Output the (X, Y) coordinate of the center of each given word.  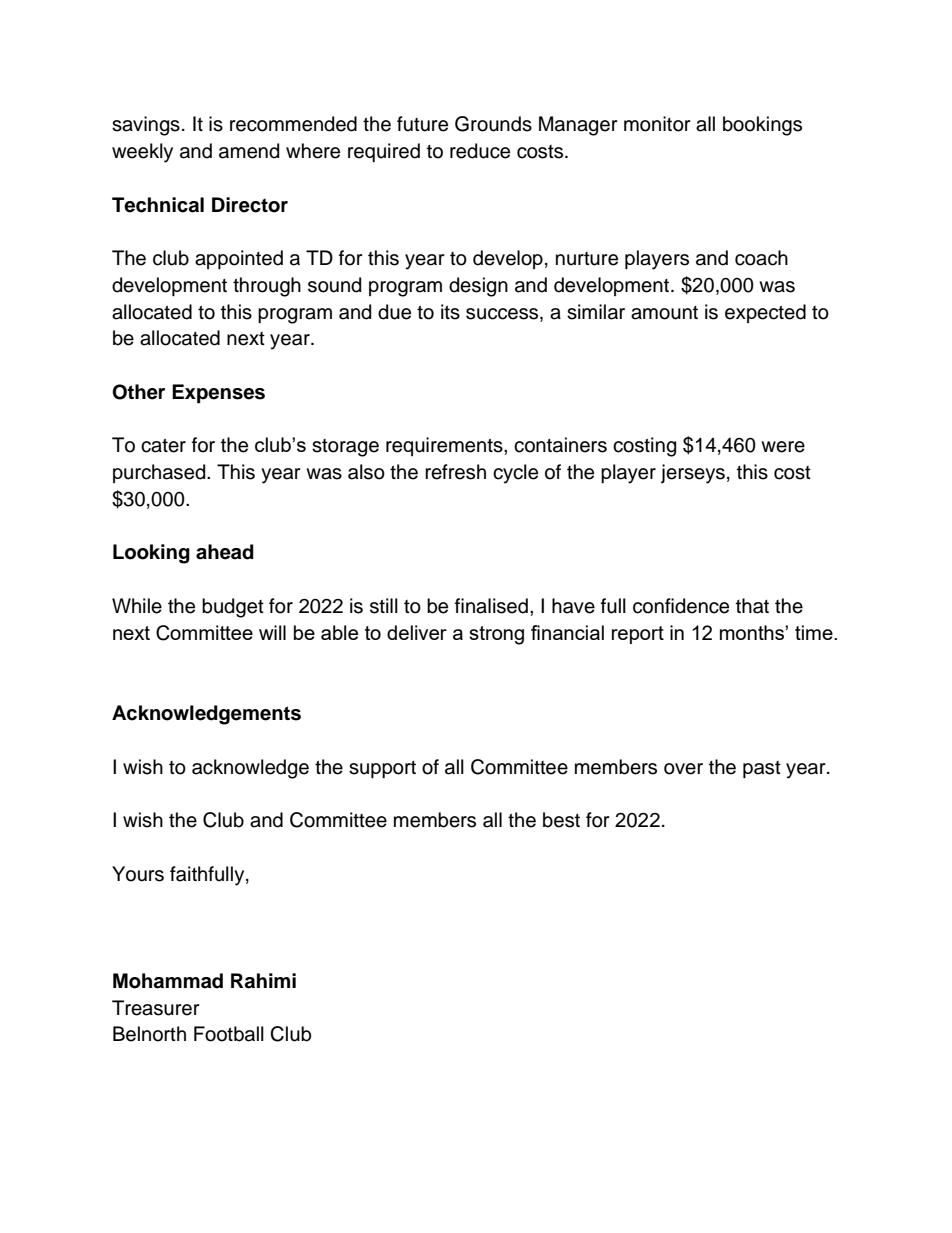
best (561, 820)
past (762, 769)
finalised (491, 606)
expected (765, 313)
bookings (762, 126)
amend (249, 151)
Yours (138, 874)
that (752, 606)
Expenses (218, 394)
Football (229, 1034)
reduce (480, 151)
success (503, 314)
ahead (225, 552)
